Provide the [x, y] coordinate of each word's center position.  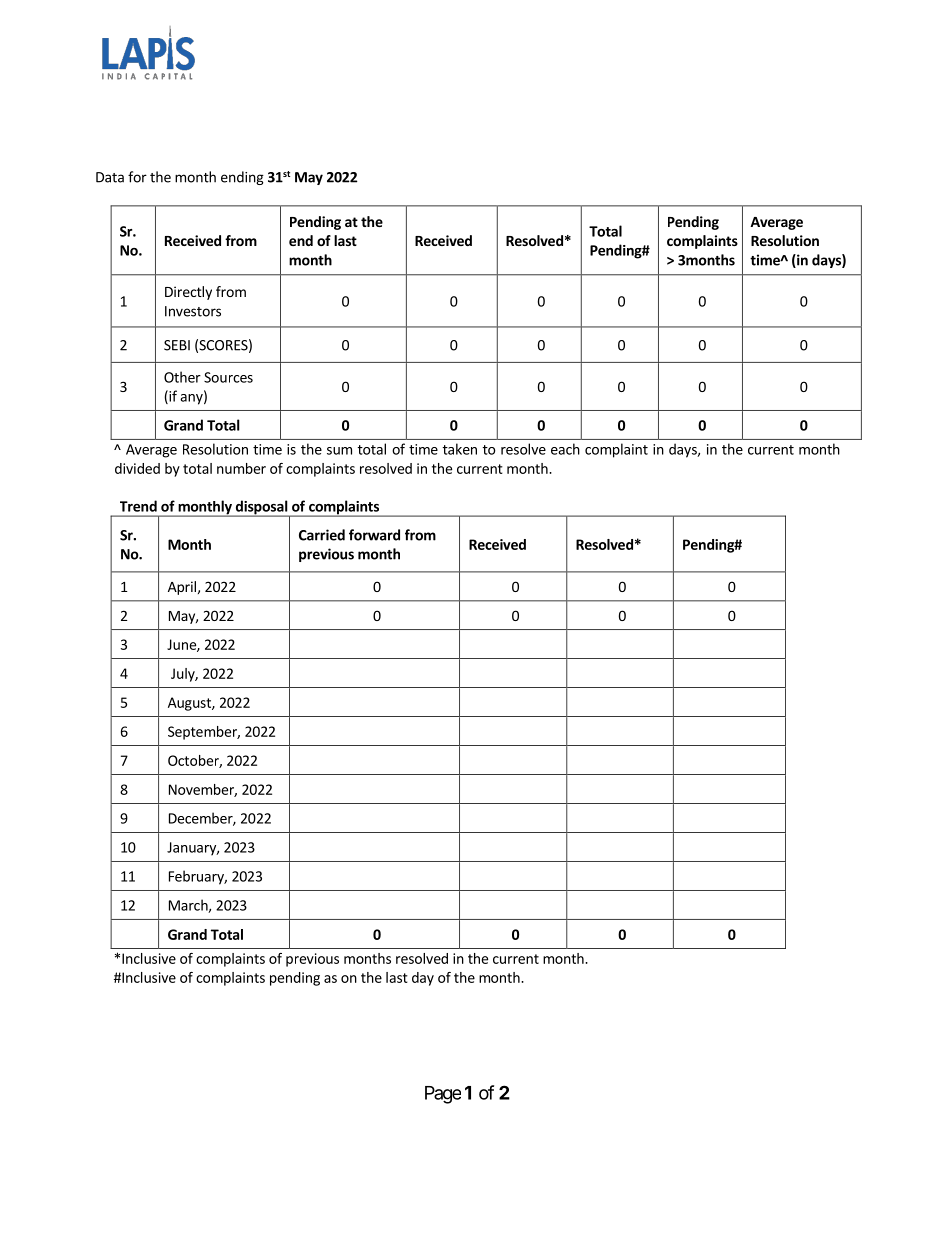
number [241, 468]
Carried [322, 535]
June [182, 645]
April [182, 588]
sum [339, 451]
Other [182, 377]
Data [110, 177]
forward [374, 535]
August [190, 704]
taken [460, 449]
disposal [261, 508]
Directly [188, 293]
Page [443, 1095]
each [565, 449]
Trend [138, 506]
